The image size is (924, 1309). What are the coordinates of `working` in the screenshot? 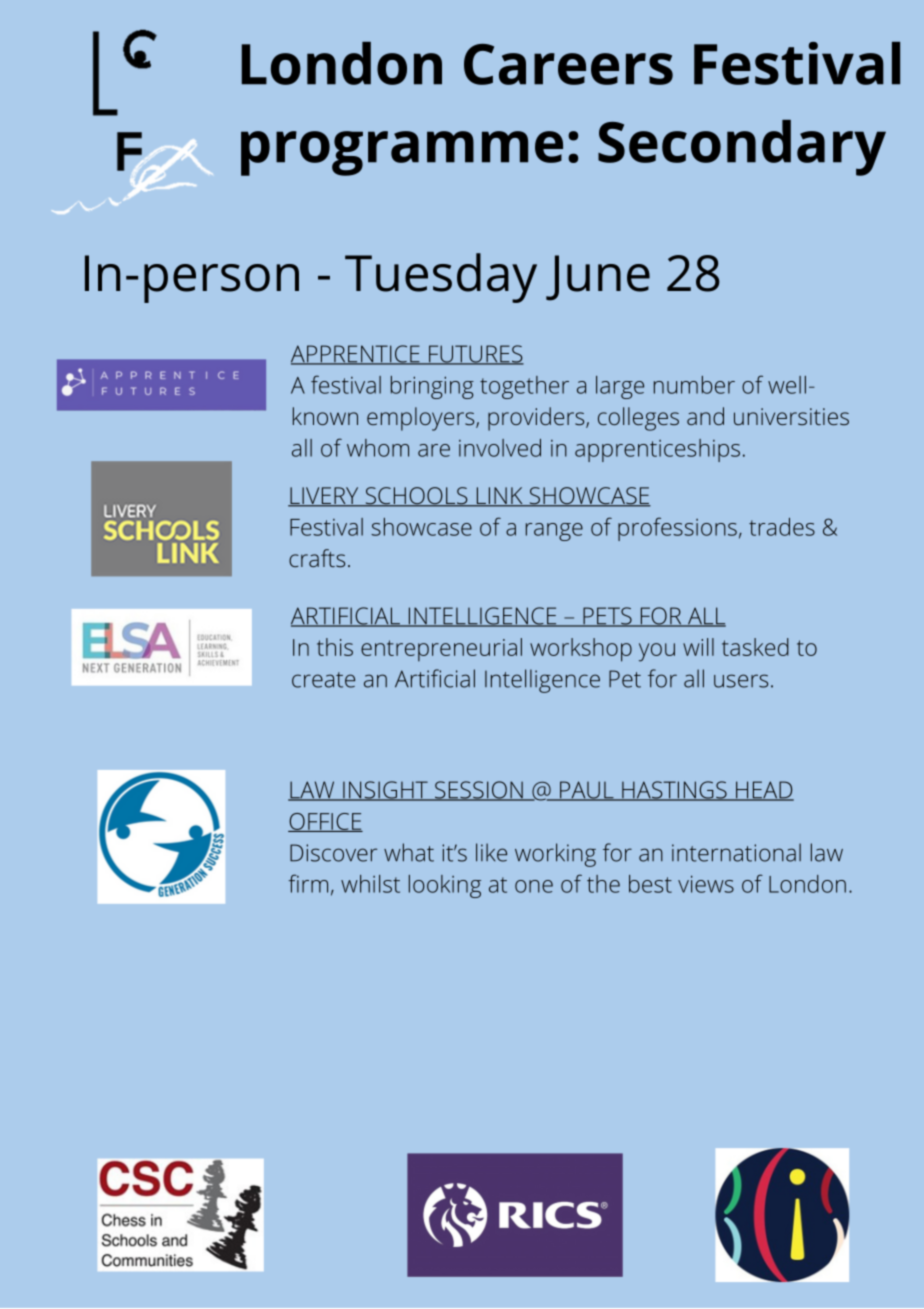 It's located at (555, 855).
